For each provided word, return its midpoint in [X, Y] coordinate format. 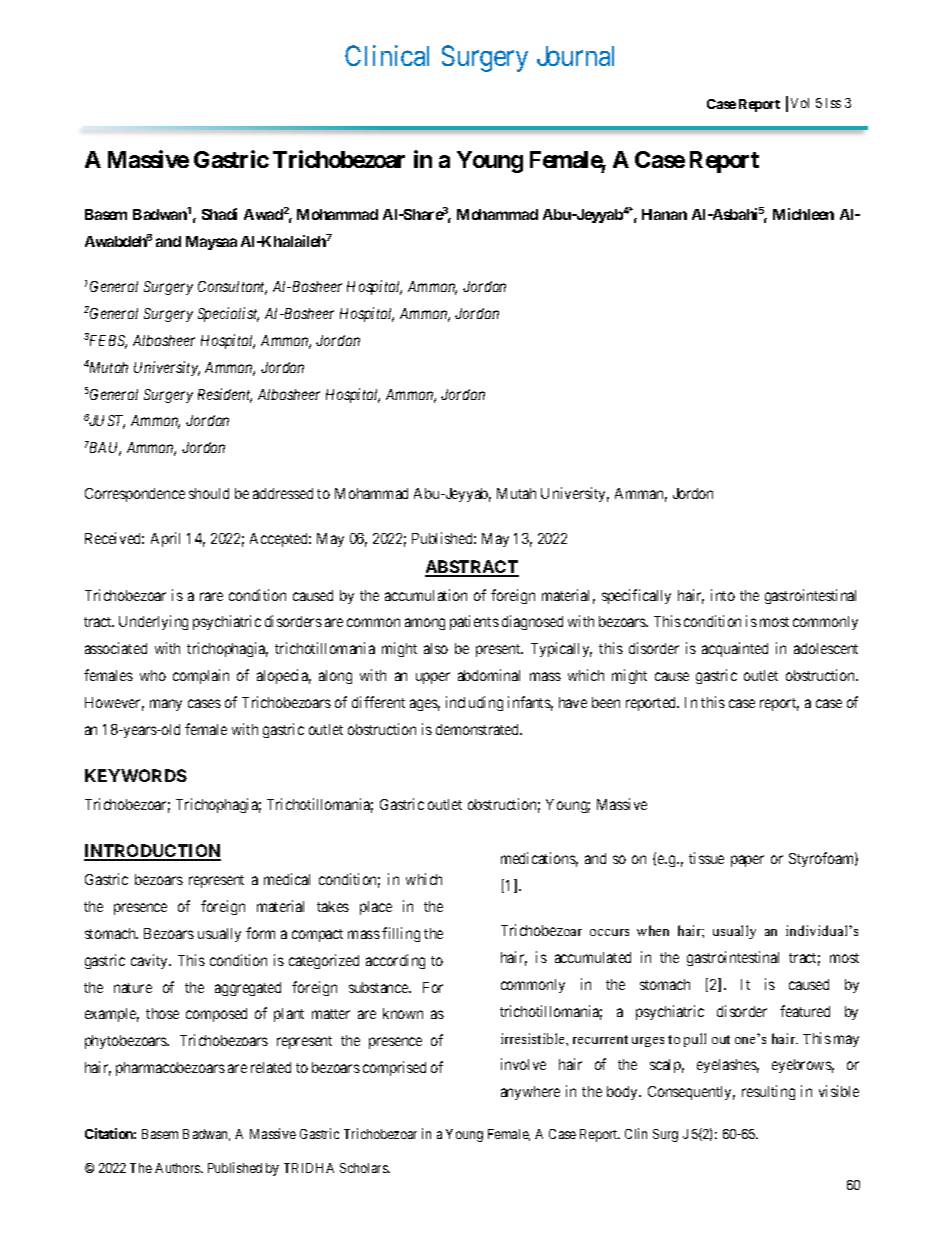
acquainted [735, 649]
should [209, 493]
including [474, 703]
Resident [225, 395]
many [166, 705]
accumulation [426, 595]
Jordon [693, 493]
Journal [575, 56]
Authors [178, 1168]
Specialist [228, 314]
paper [747, 861]
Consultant [232, 288]
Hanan [664, 214]
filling [401, 934]
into [723, 595]
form [260, 933]
